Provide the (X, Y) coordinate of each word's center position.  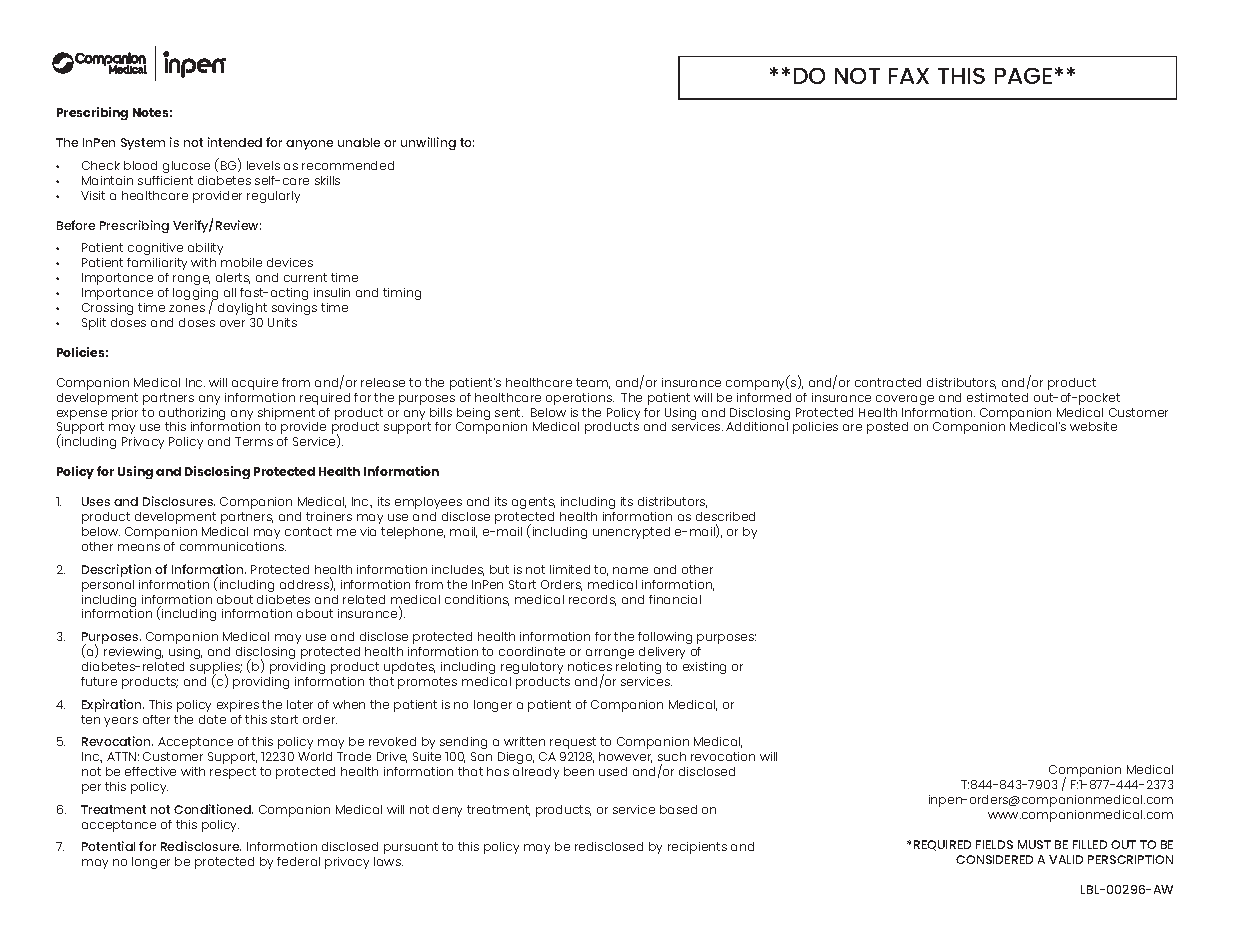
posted (887, 428)
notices (590, 666)
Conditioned (213, 809)
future (99, 681)
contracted (888, 382)
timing (402, 294)
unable (359, 142)
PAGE (1023, 76)
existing (704, 668)
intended (235, 142)
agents (533, 503)
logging (195, 295)
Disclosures (179, 501)
